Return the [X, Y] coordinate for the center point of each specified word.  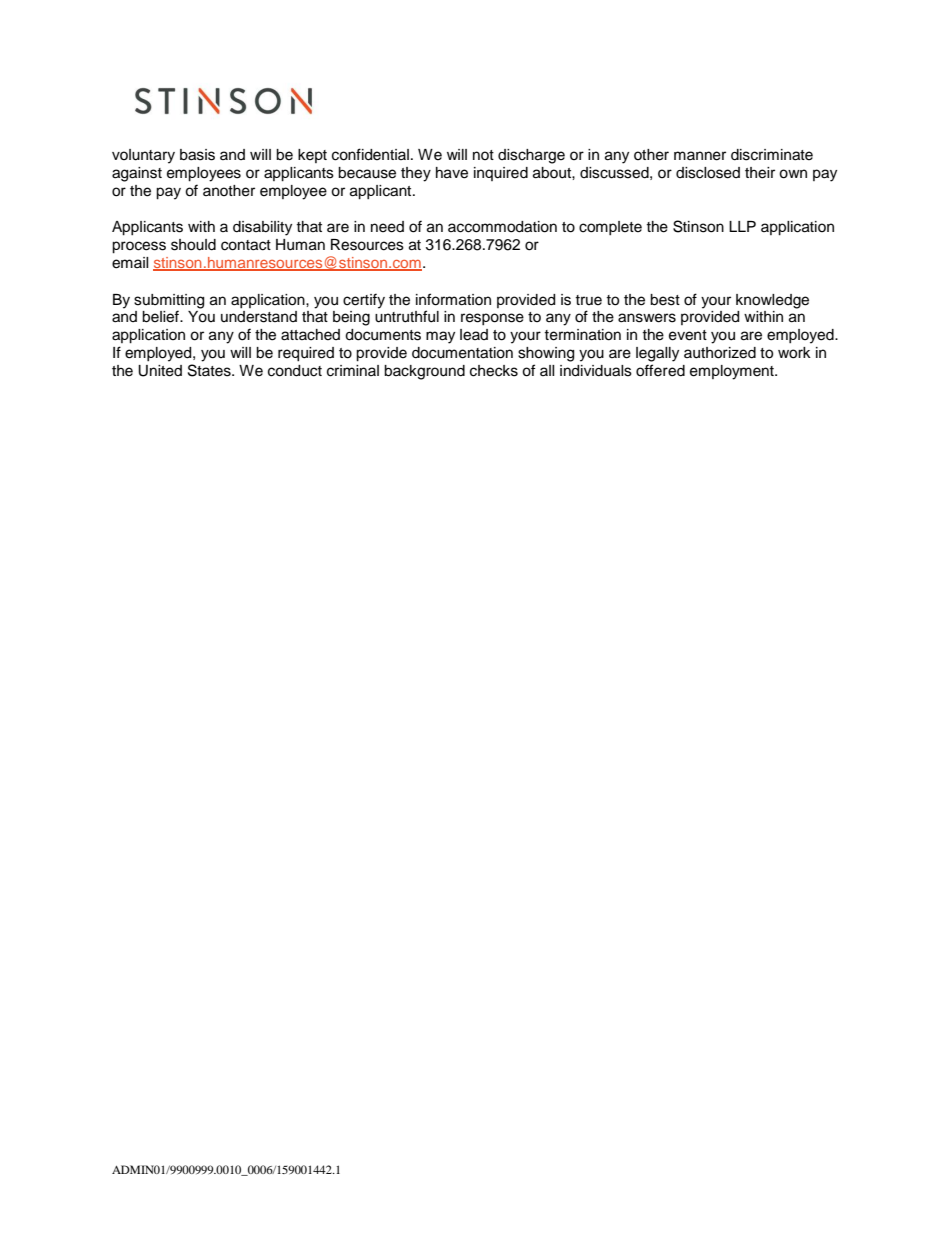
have [452, 173]
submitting [169, 301]
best [665, 300]
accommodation [502, 227]
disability [262, 228]
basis [197, 155]
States [210, 370]
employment [733, 372]
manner [700, 156]
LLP [742, 226]
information [453, 299]
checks [494, 371]
